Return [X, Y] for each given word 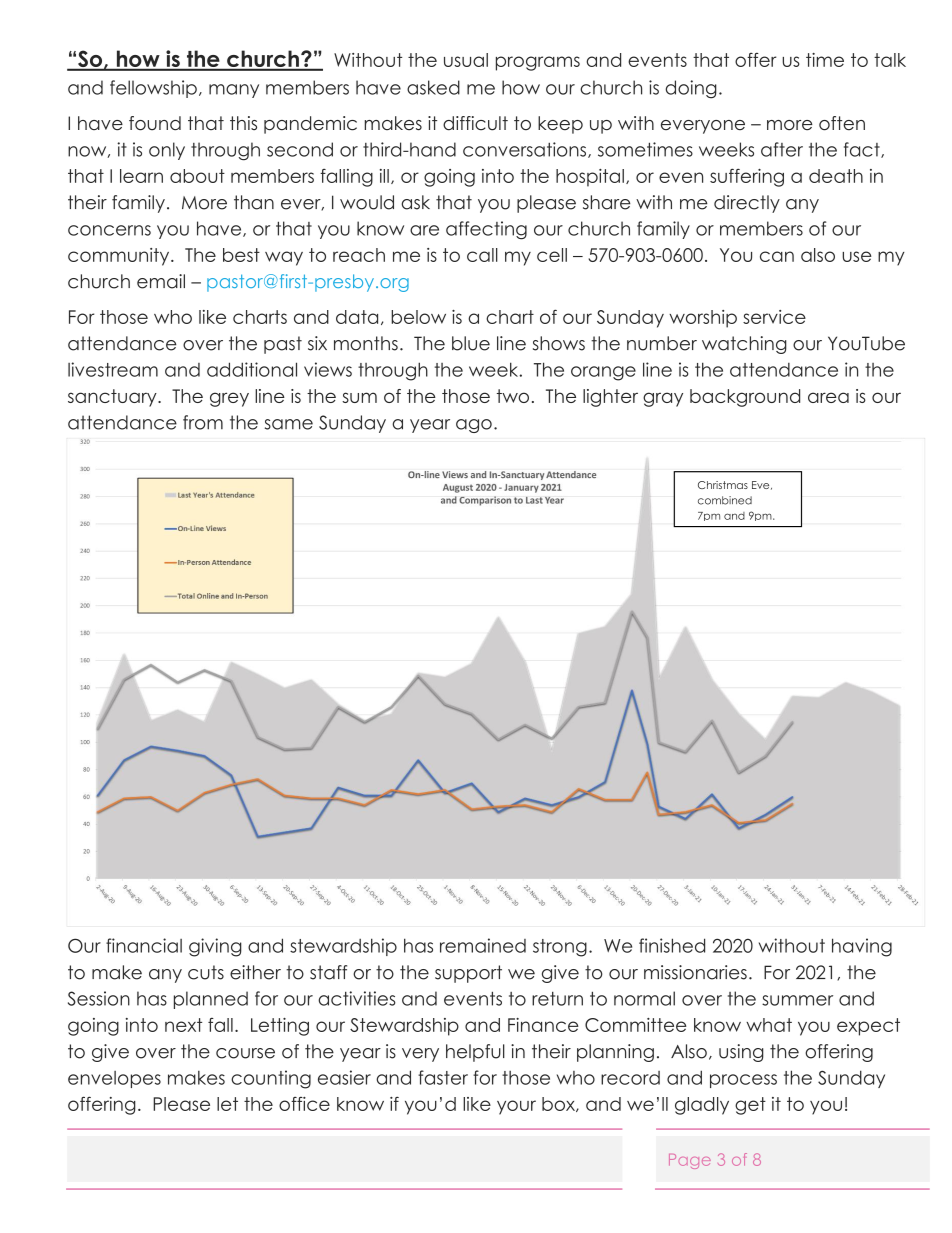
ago [474, 426]
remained [483, 945]
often [842, 123]
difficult [475, 123]
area [828, 397]
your [516, 1107]
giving [215, 947]
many [234, 91]
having [862, 947]
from [203, 422]
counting [271, 1079]
